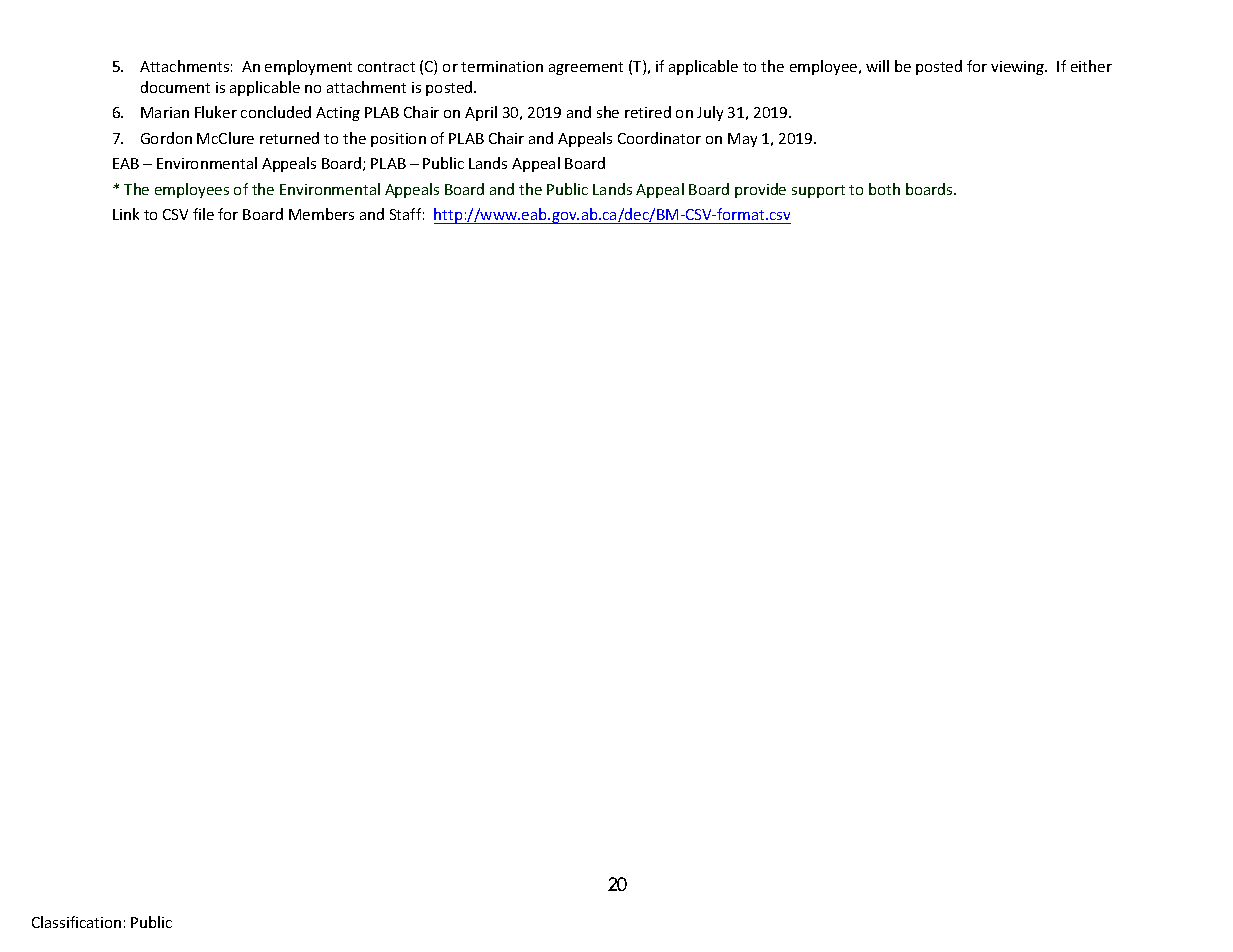  I want to click on both, so click(884, 189).
